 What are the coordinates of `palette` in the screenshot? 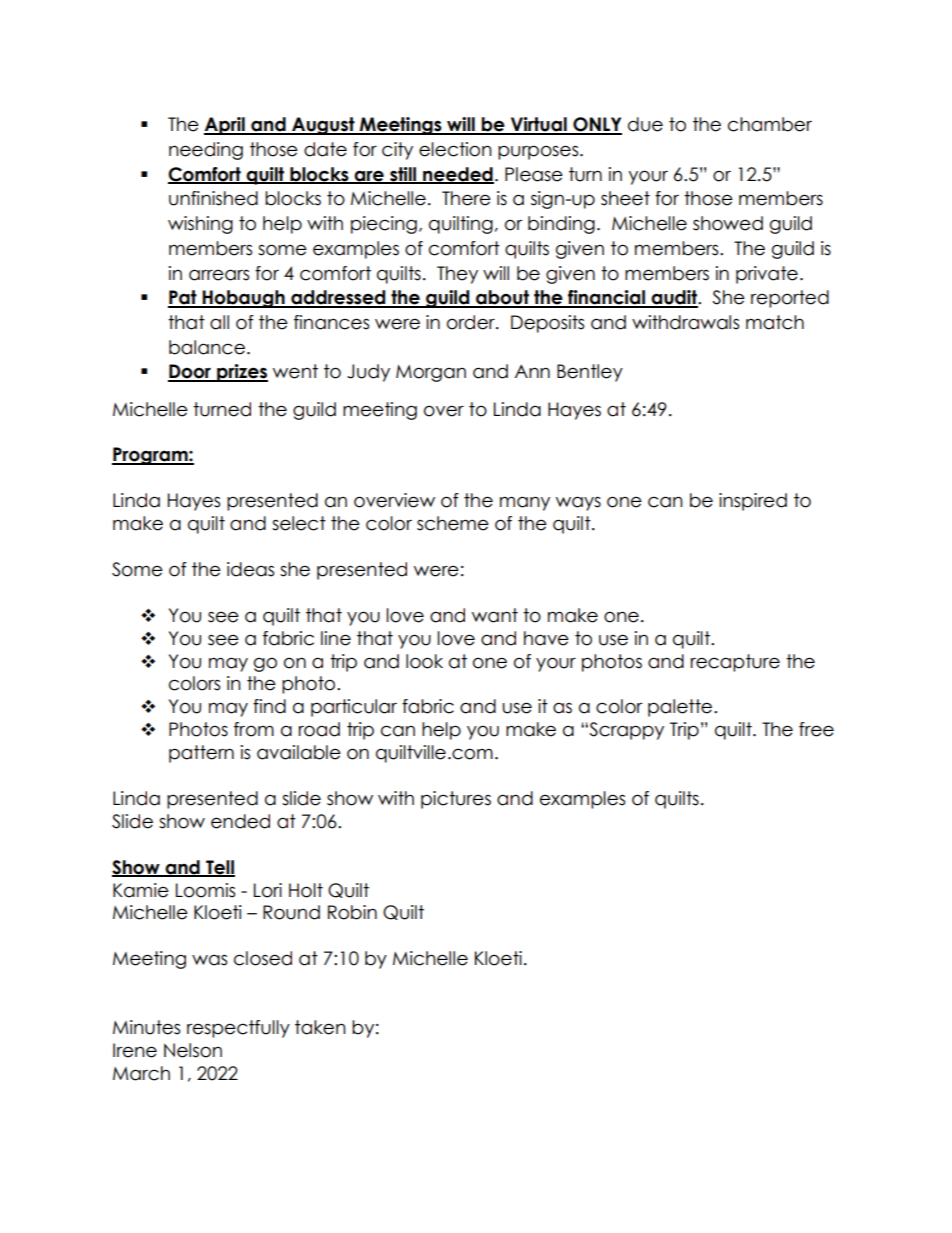 It's located at (681, 708).
